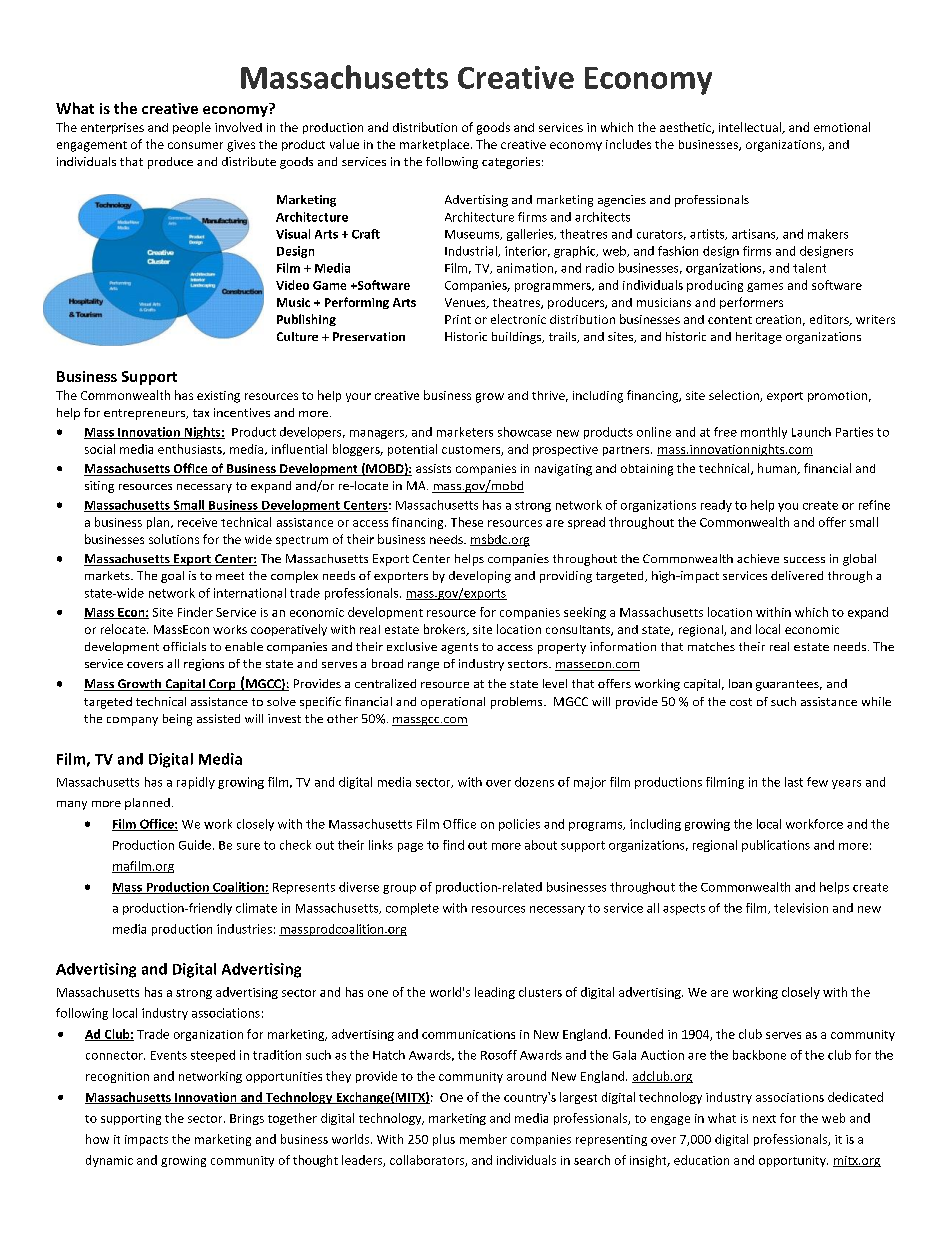 The image size is (952, 1233). What do you see at coordinates (735, 396) in the screenshot?
I see `selection` at bounding box center [735, 396].
